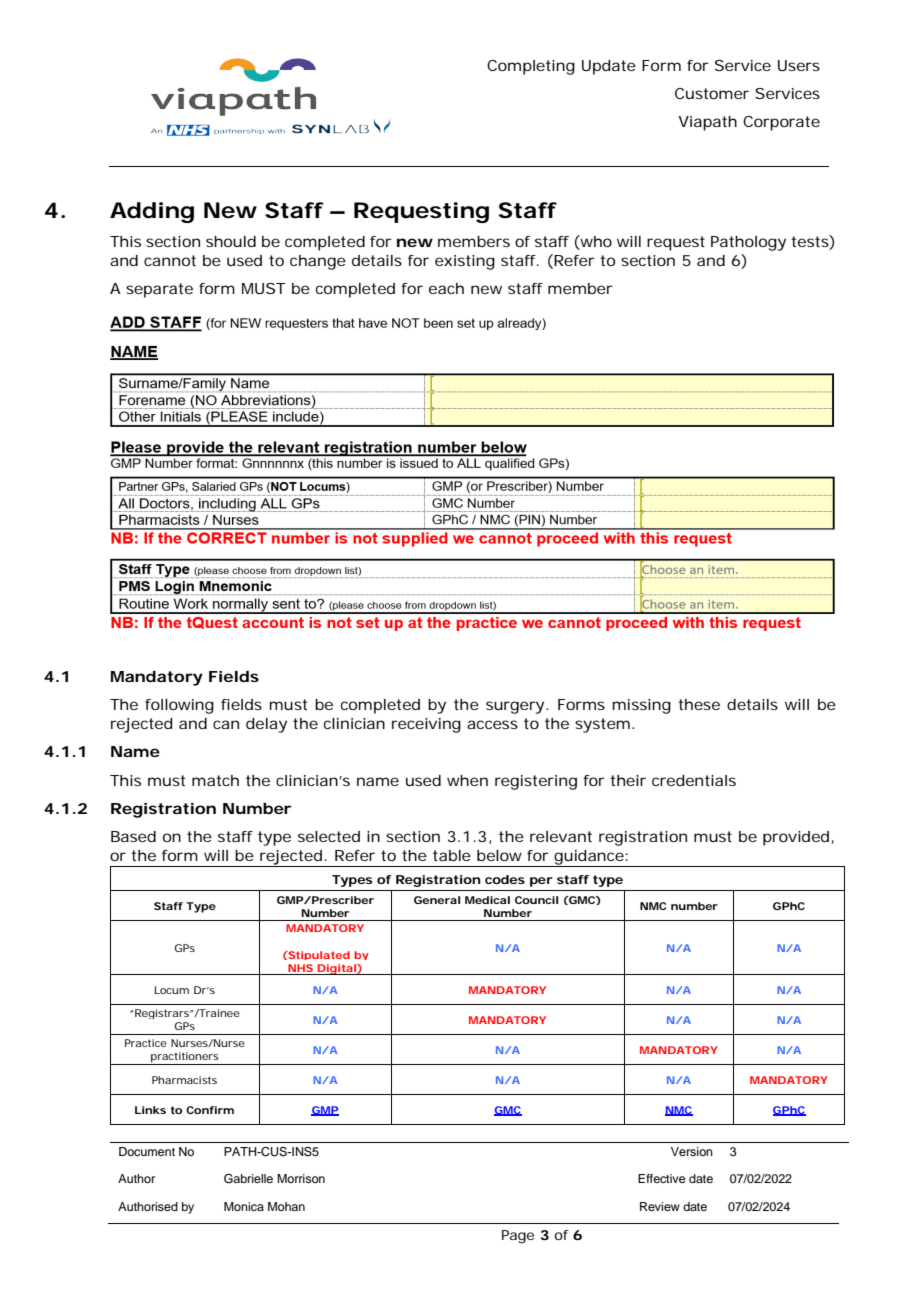 This document has width=924, height=1307. What do you see at coordinates (152, 212) in the document?
I see `Adding` at bounding box center [152, 212].
